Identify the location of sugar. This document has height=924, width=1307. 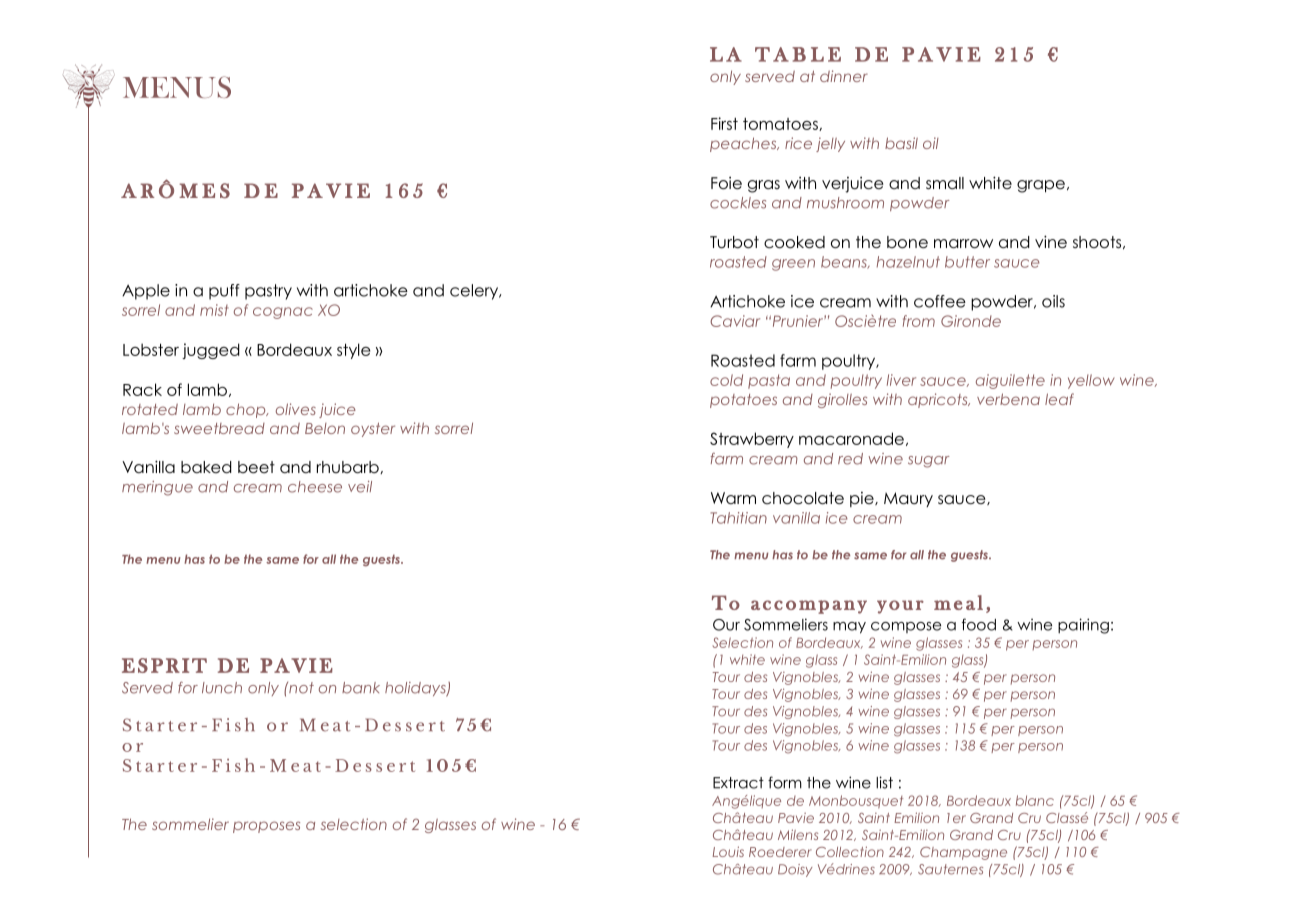
(929, 462).
